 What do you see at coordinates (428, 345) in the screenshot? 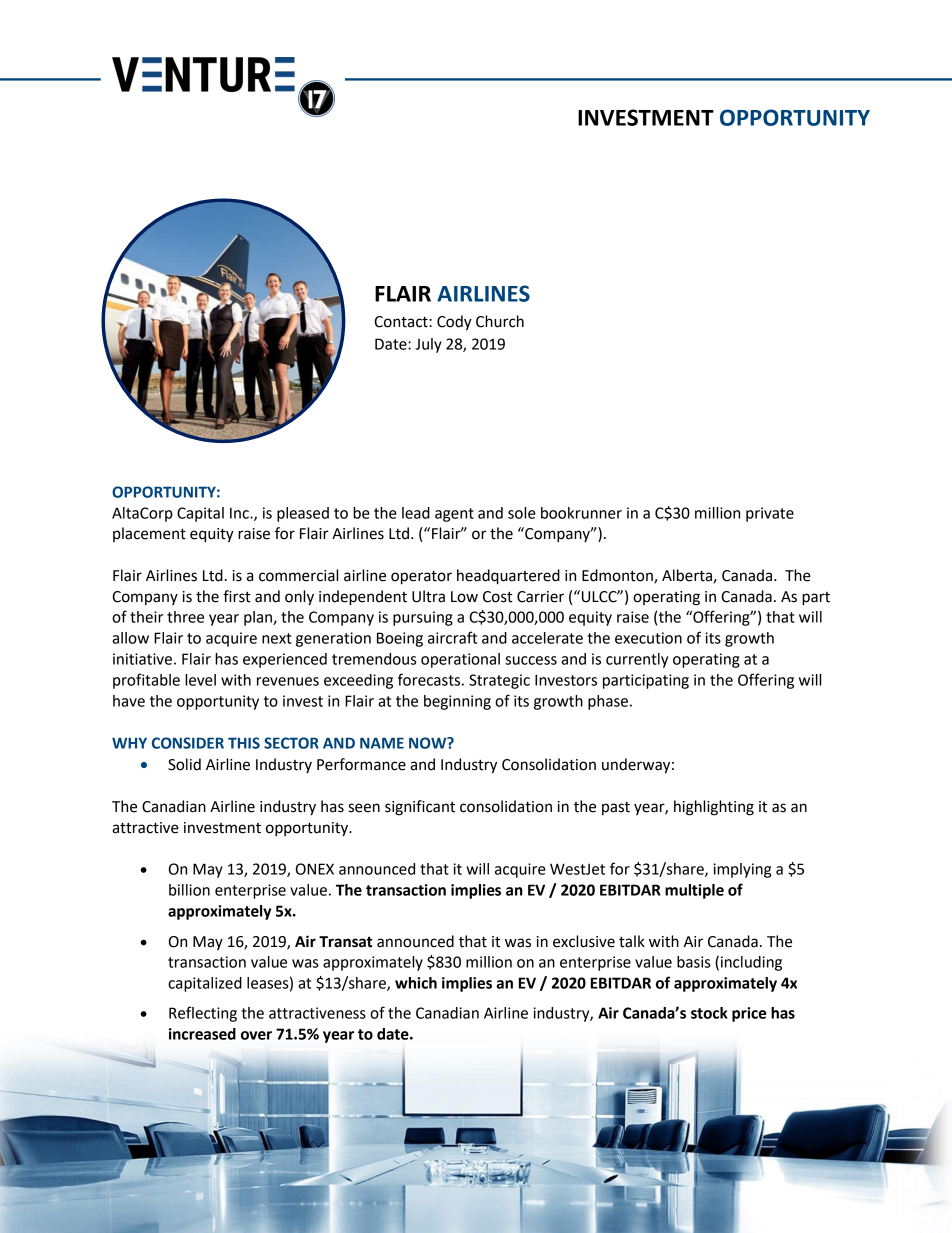
I see `July` at bounding box center [428, 345].
